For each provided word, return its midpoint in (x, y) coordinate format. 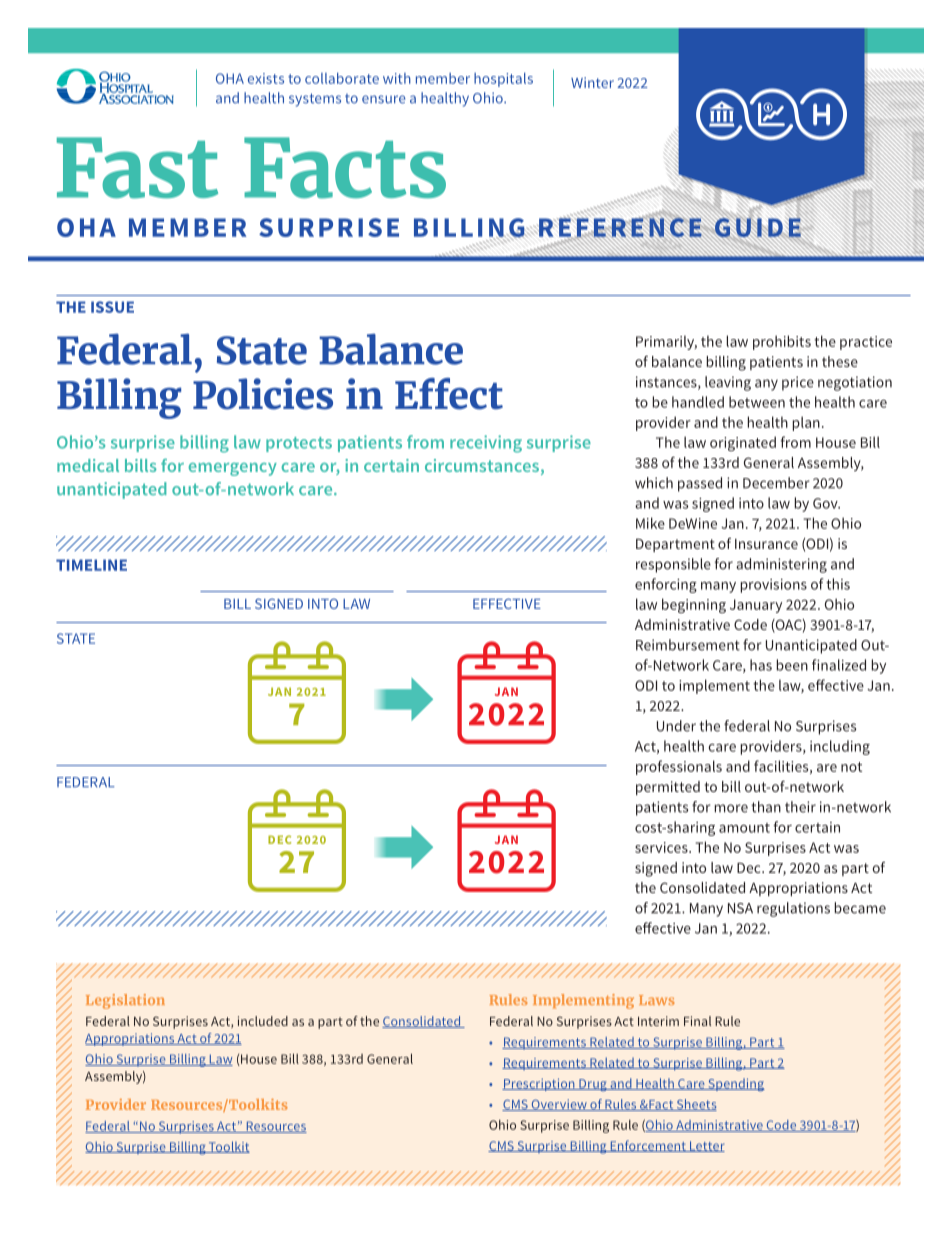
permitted (668, 788)
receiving (486, 444)
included (263, 1021)
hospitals (503, 79)
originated (743, 443)
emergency (232, 469)
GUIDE (758, 227)
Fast (137, 168)
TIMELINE (91, 565)
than (766, 807)
